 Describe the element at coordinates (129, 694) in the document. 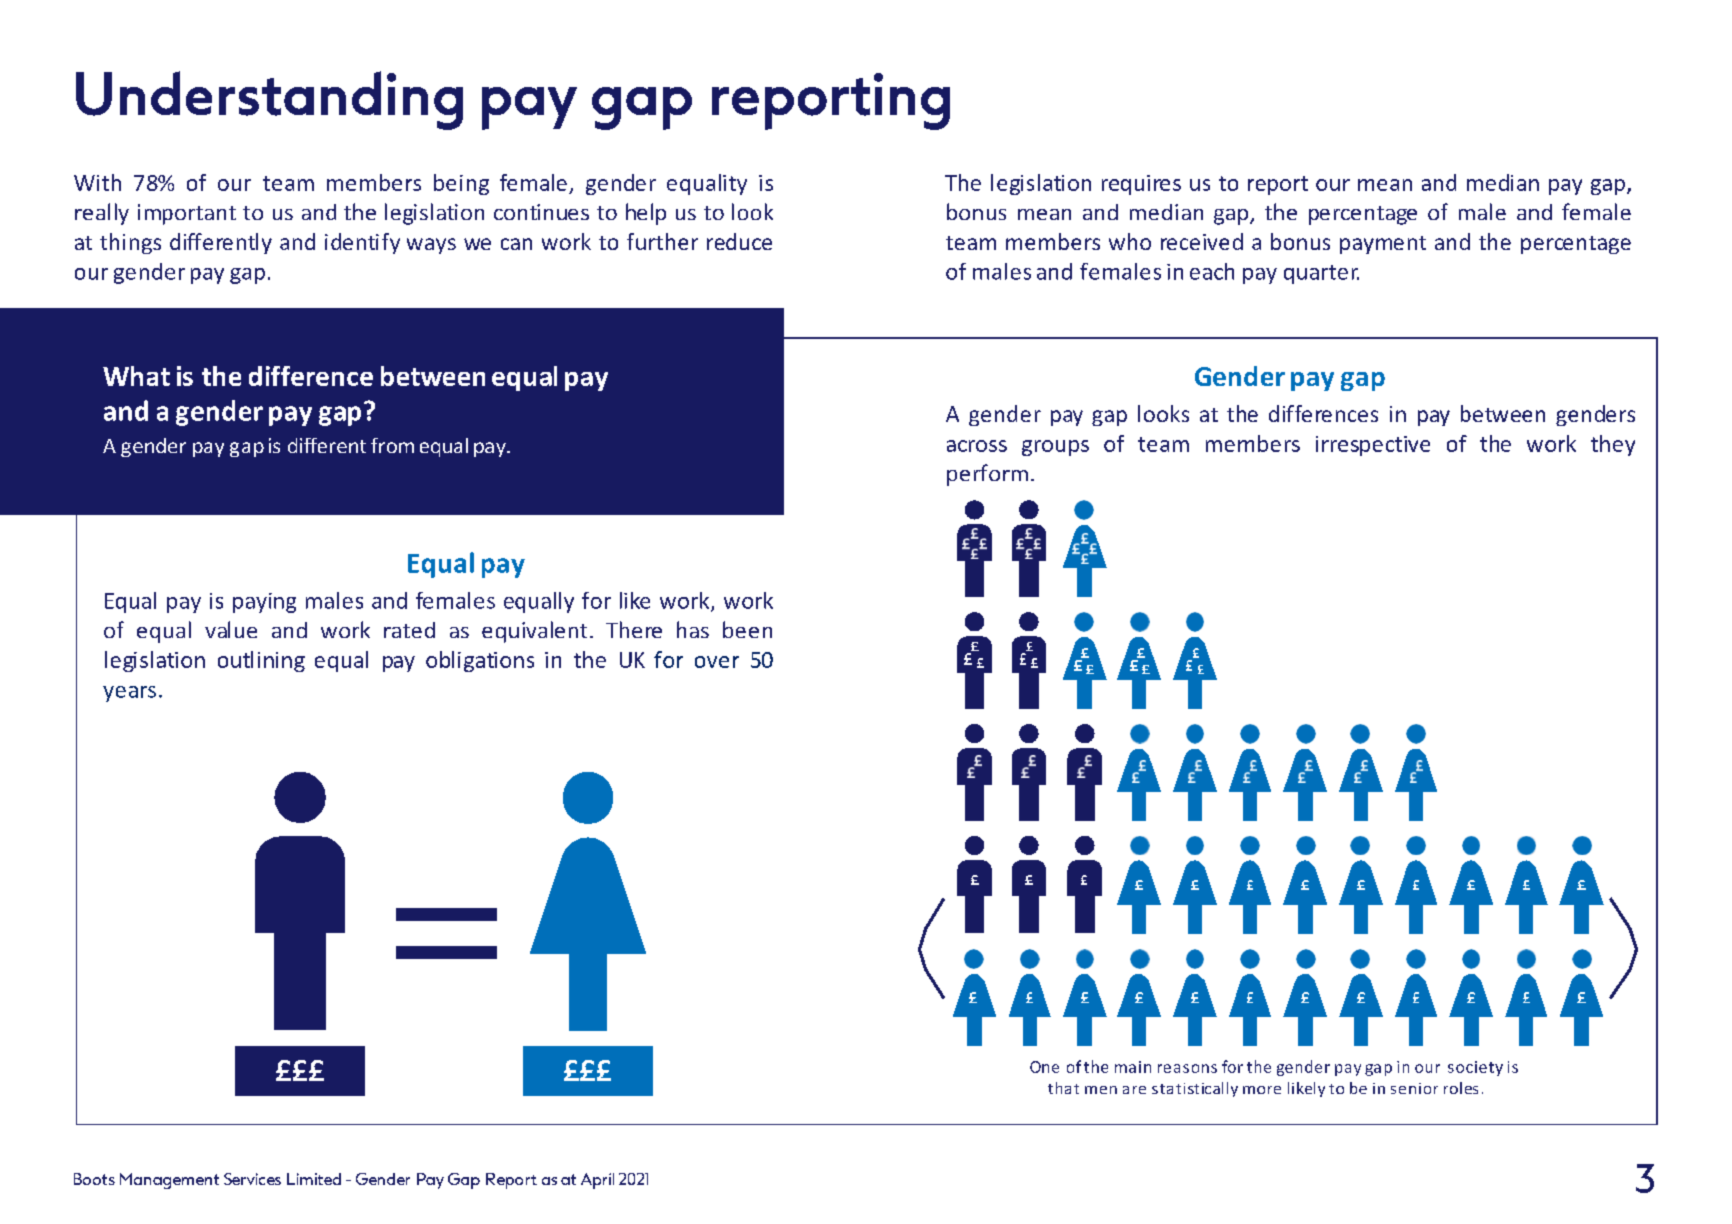

I see `years` at that location.
